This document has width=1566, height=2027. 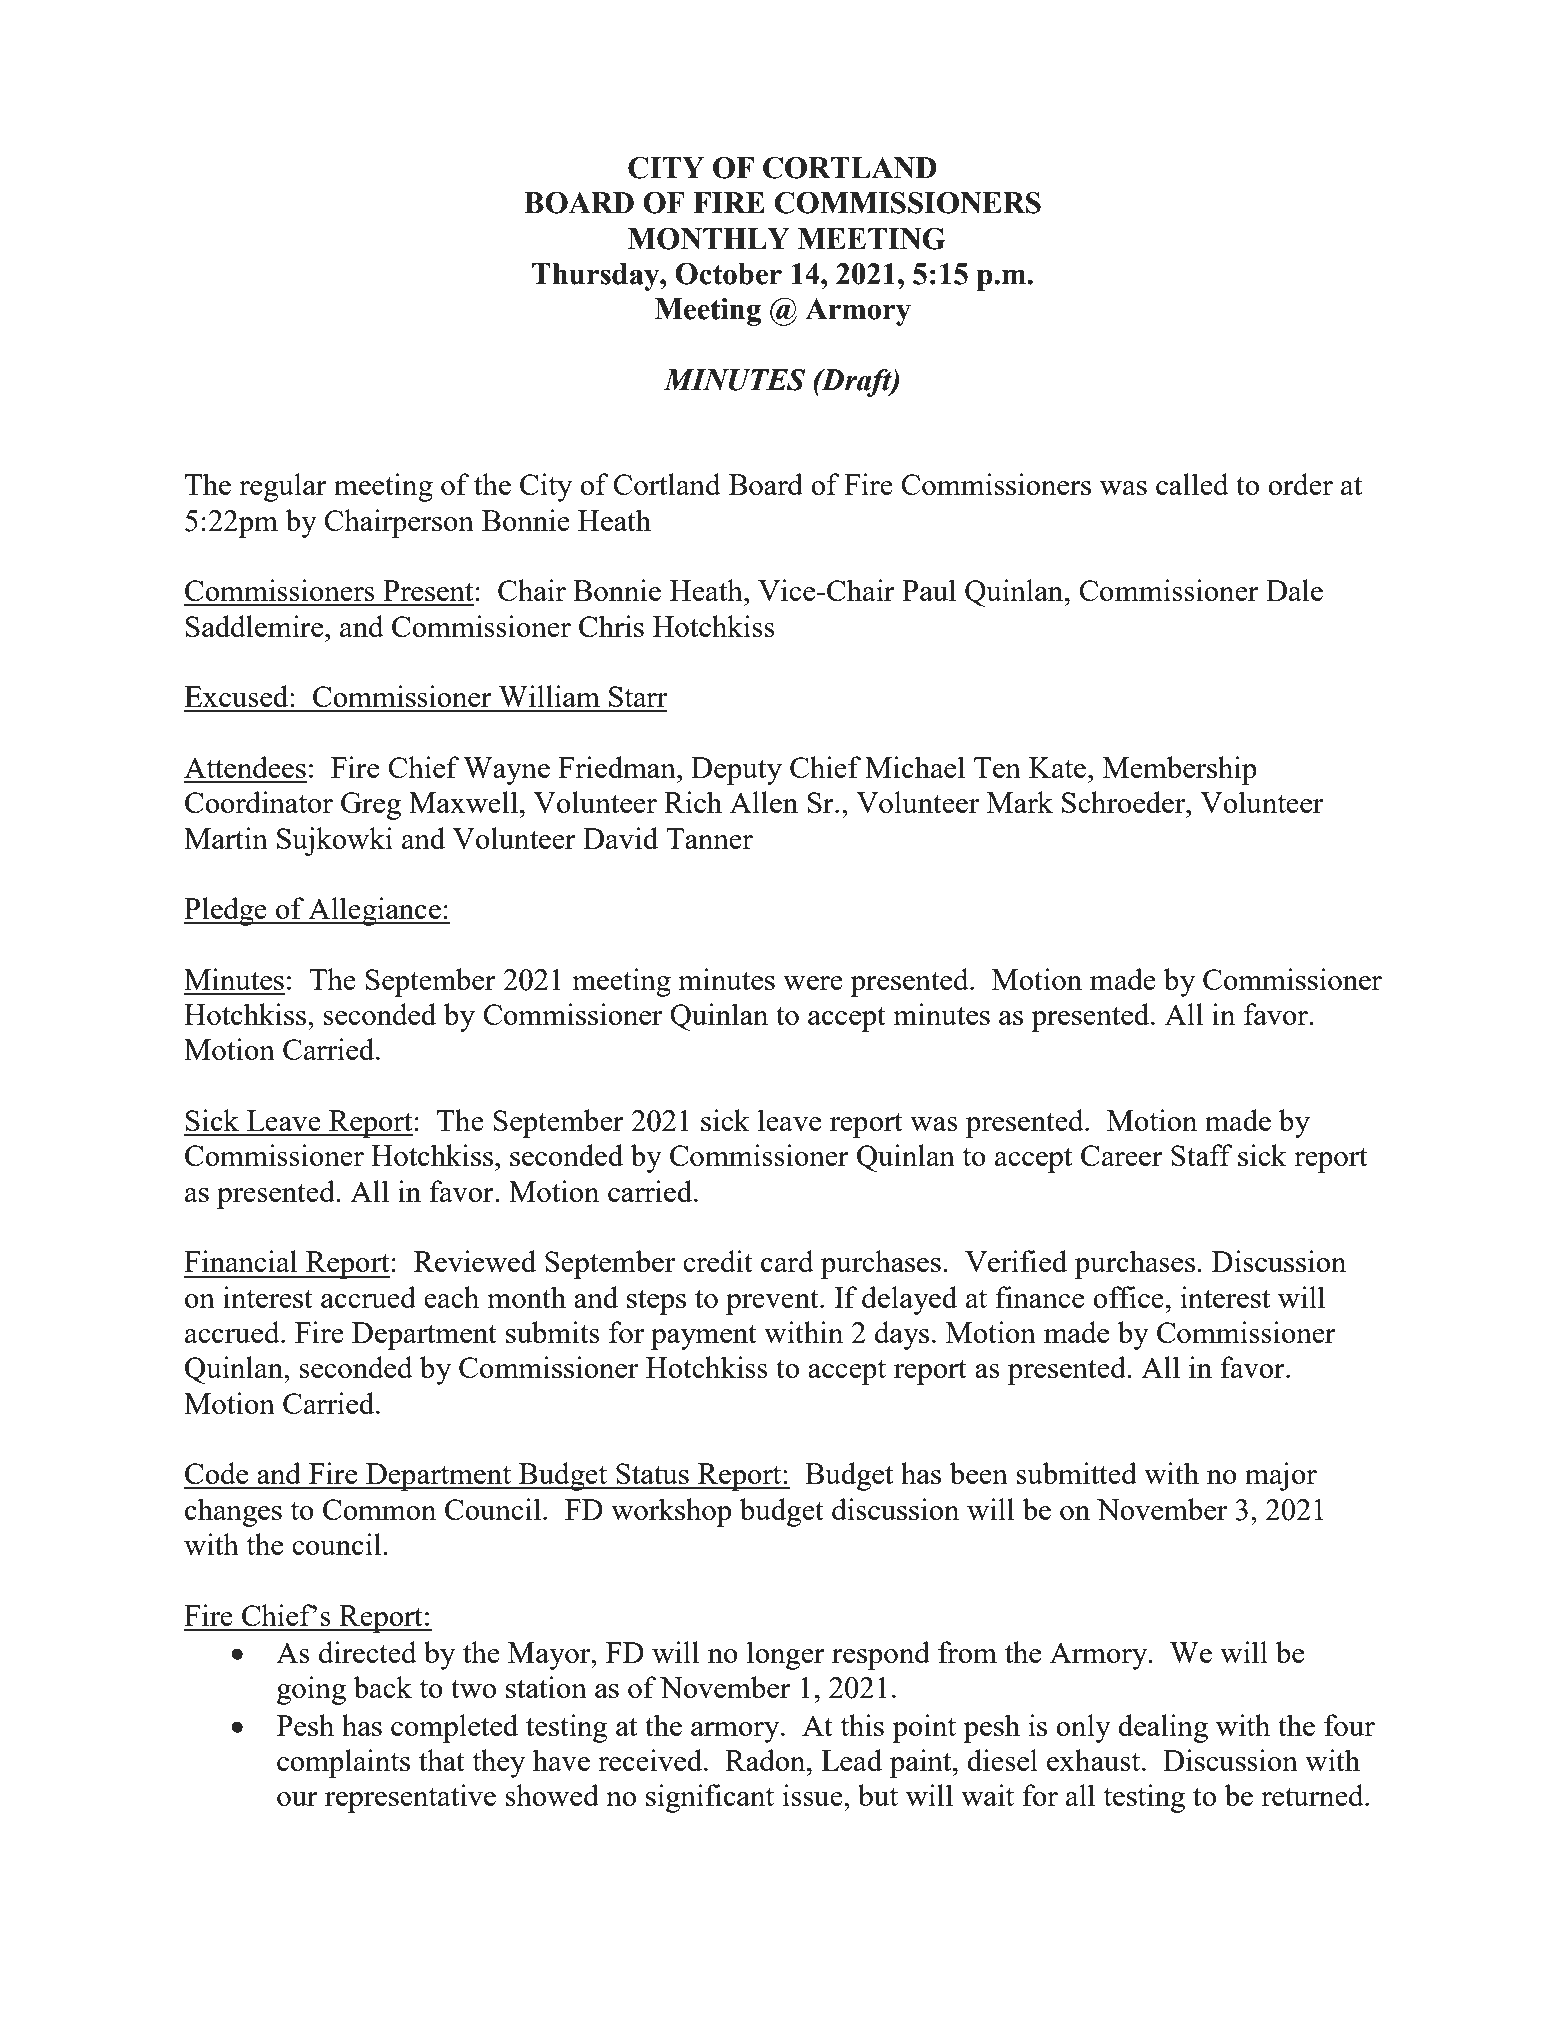 I want to click on each, so click(x=451, y=1297).
